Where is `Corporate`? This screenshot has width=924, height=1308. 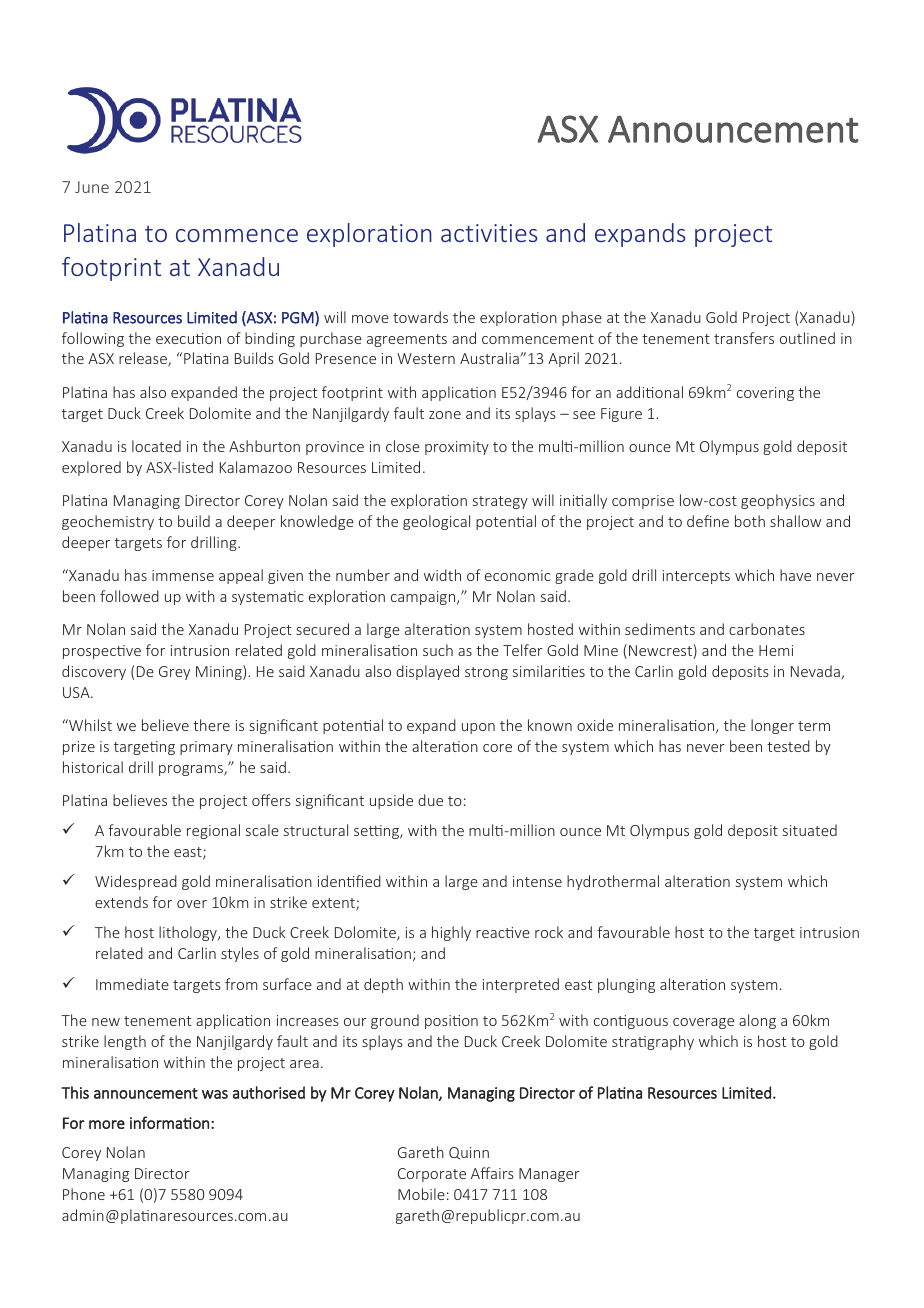
Corporate is located at coordinates (432, 1175).
